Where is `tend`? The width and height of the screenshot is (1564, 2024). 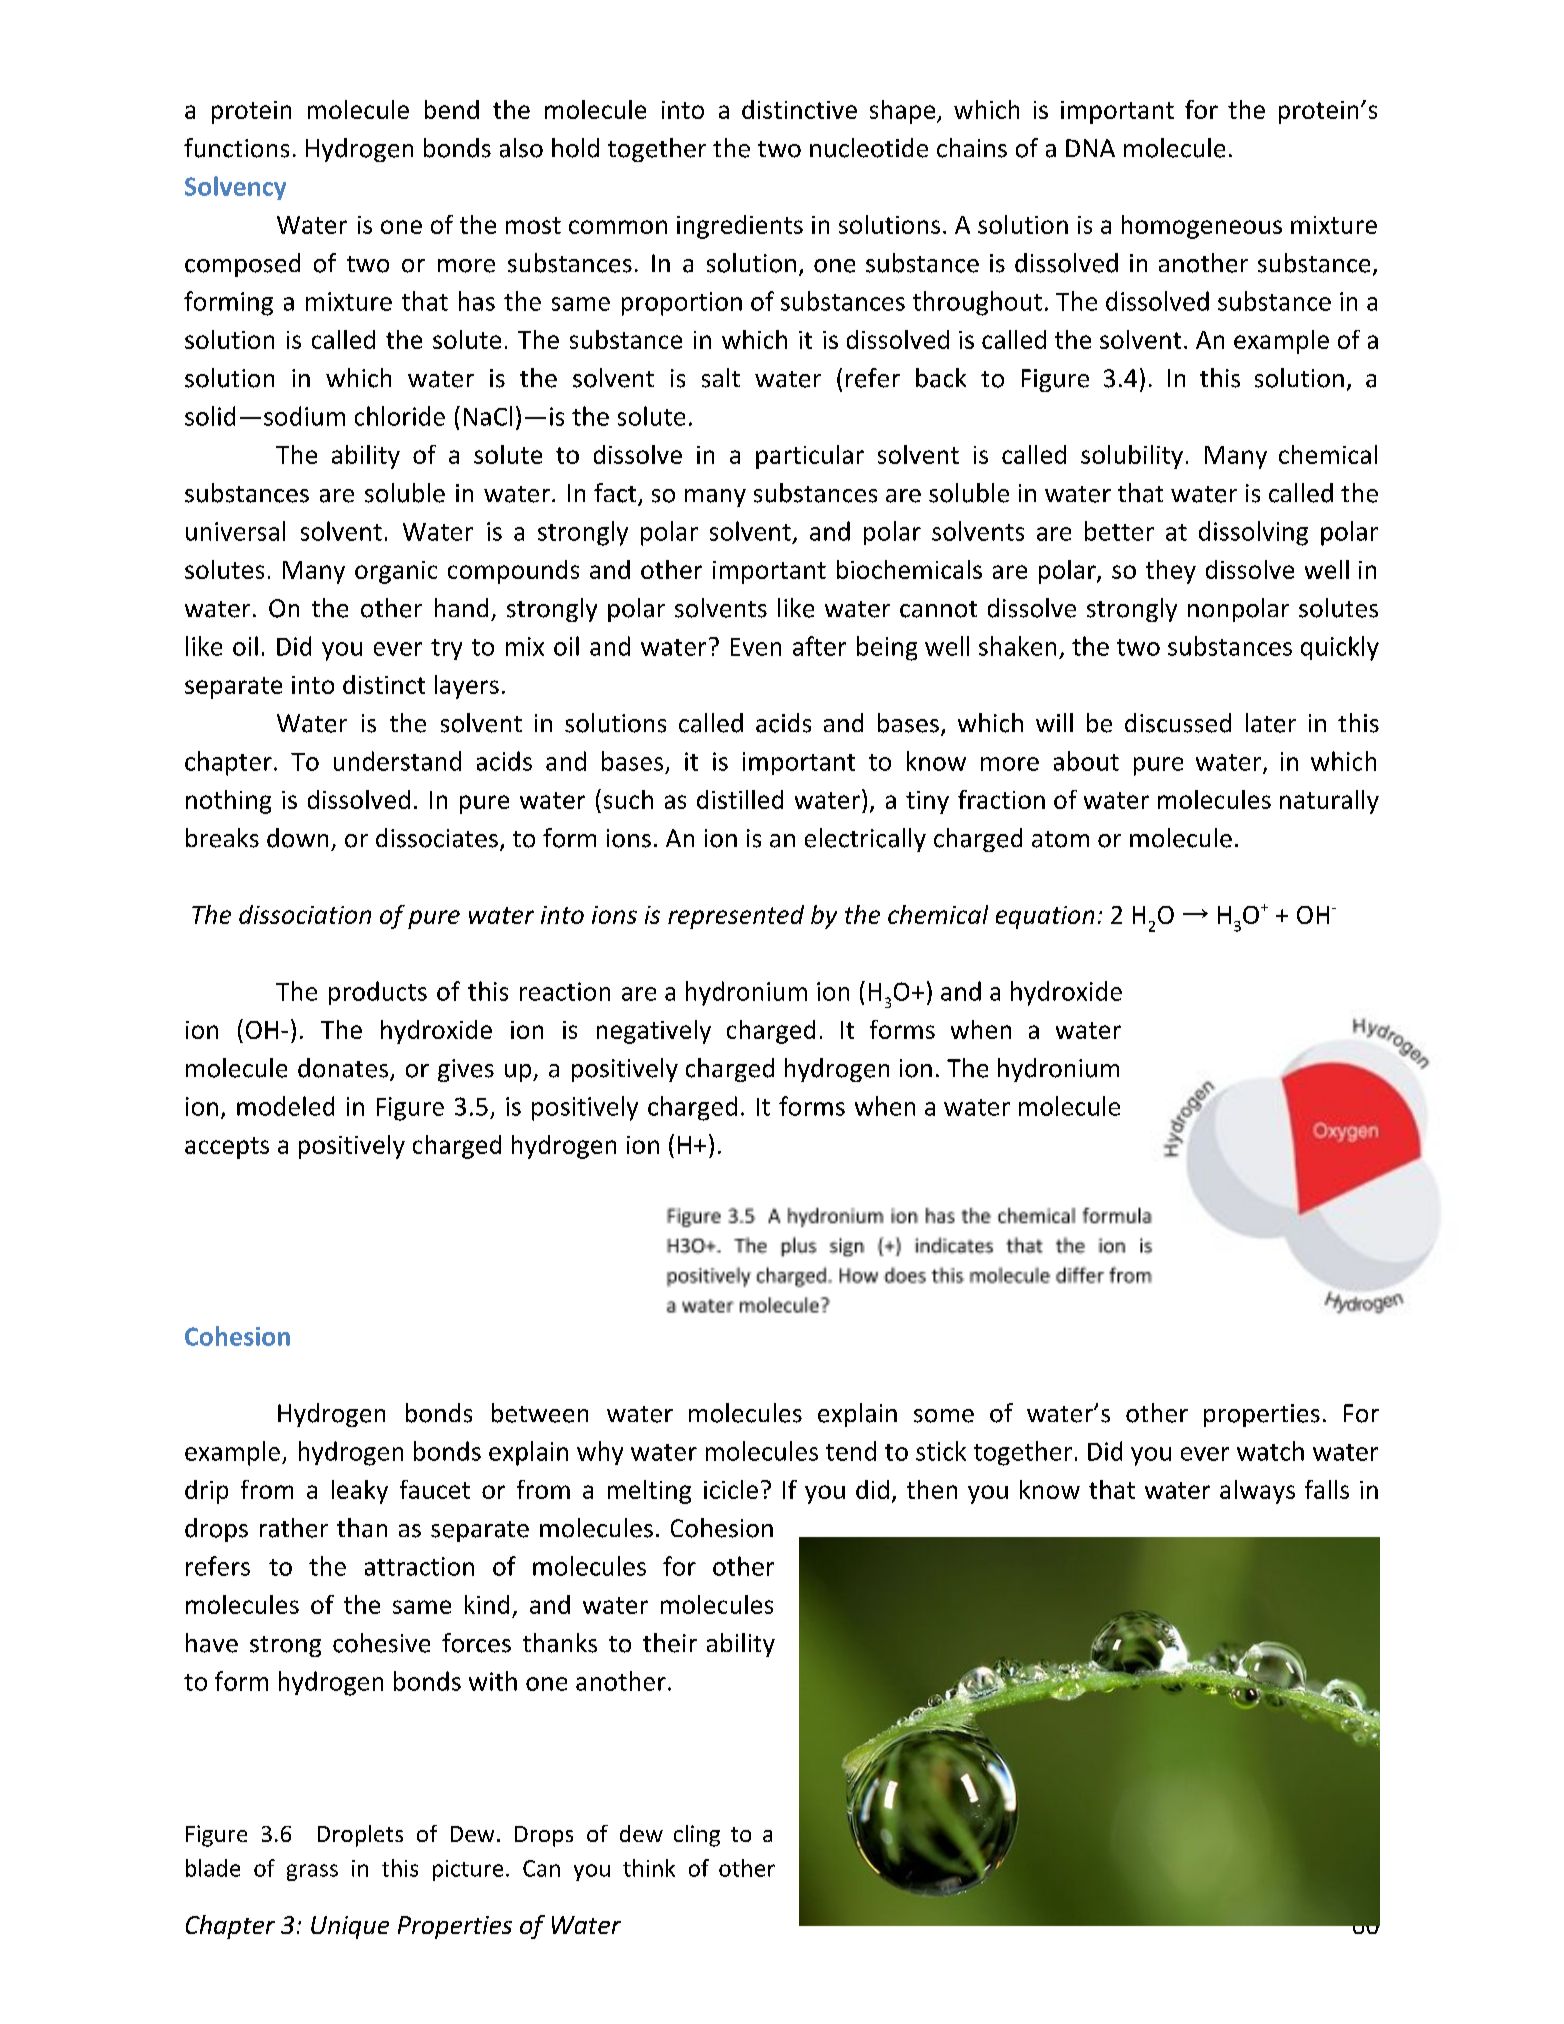 tend is located at coordinates (851, 1451).
